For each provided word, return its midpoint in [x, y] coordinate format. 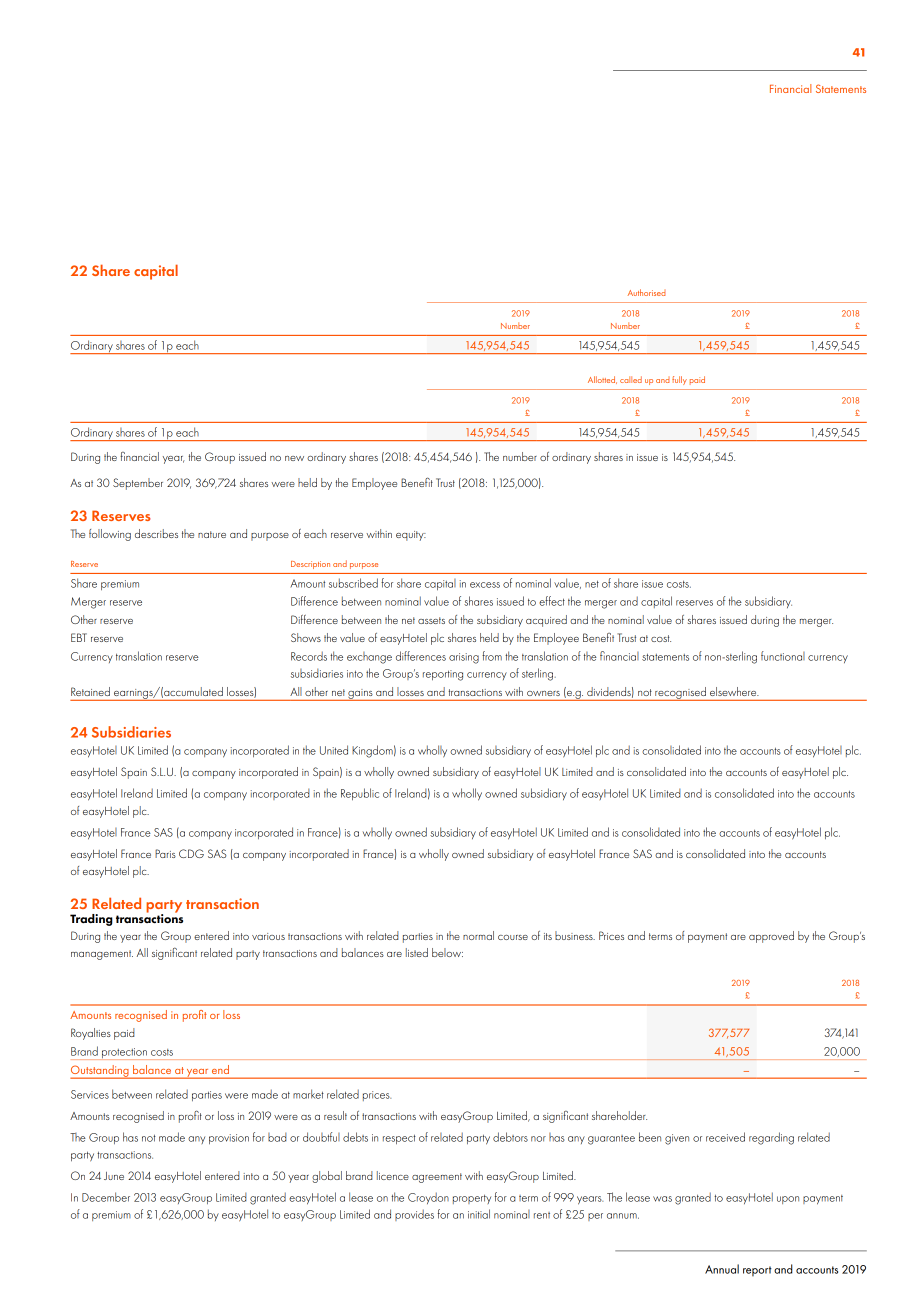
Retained [90, 691]
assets [431, 620]
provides [414, 1215]
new [294, 458]
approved [771, 937]
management [102, 955]
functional [783, 656]
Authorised [647, 292]
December [106, 1197]
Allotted [602, 380]
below [447, 952]
